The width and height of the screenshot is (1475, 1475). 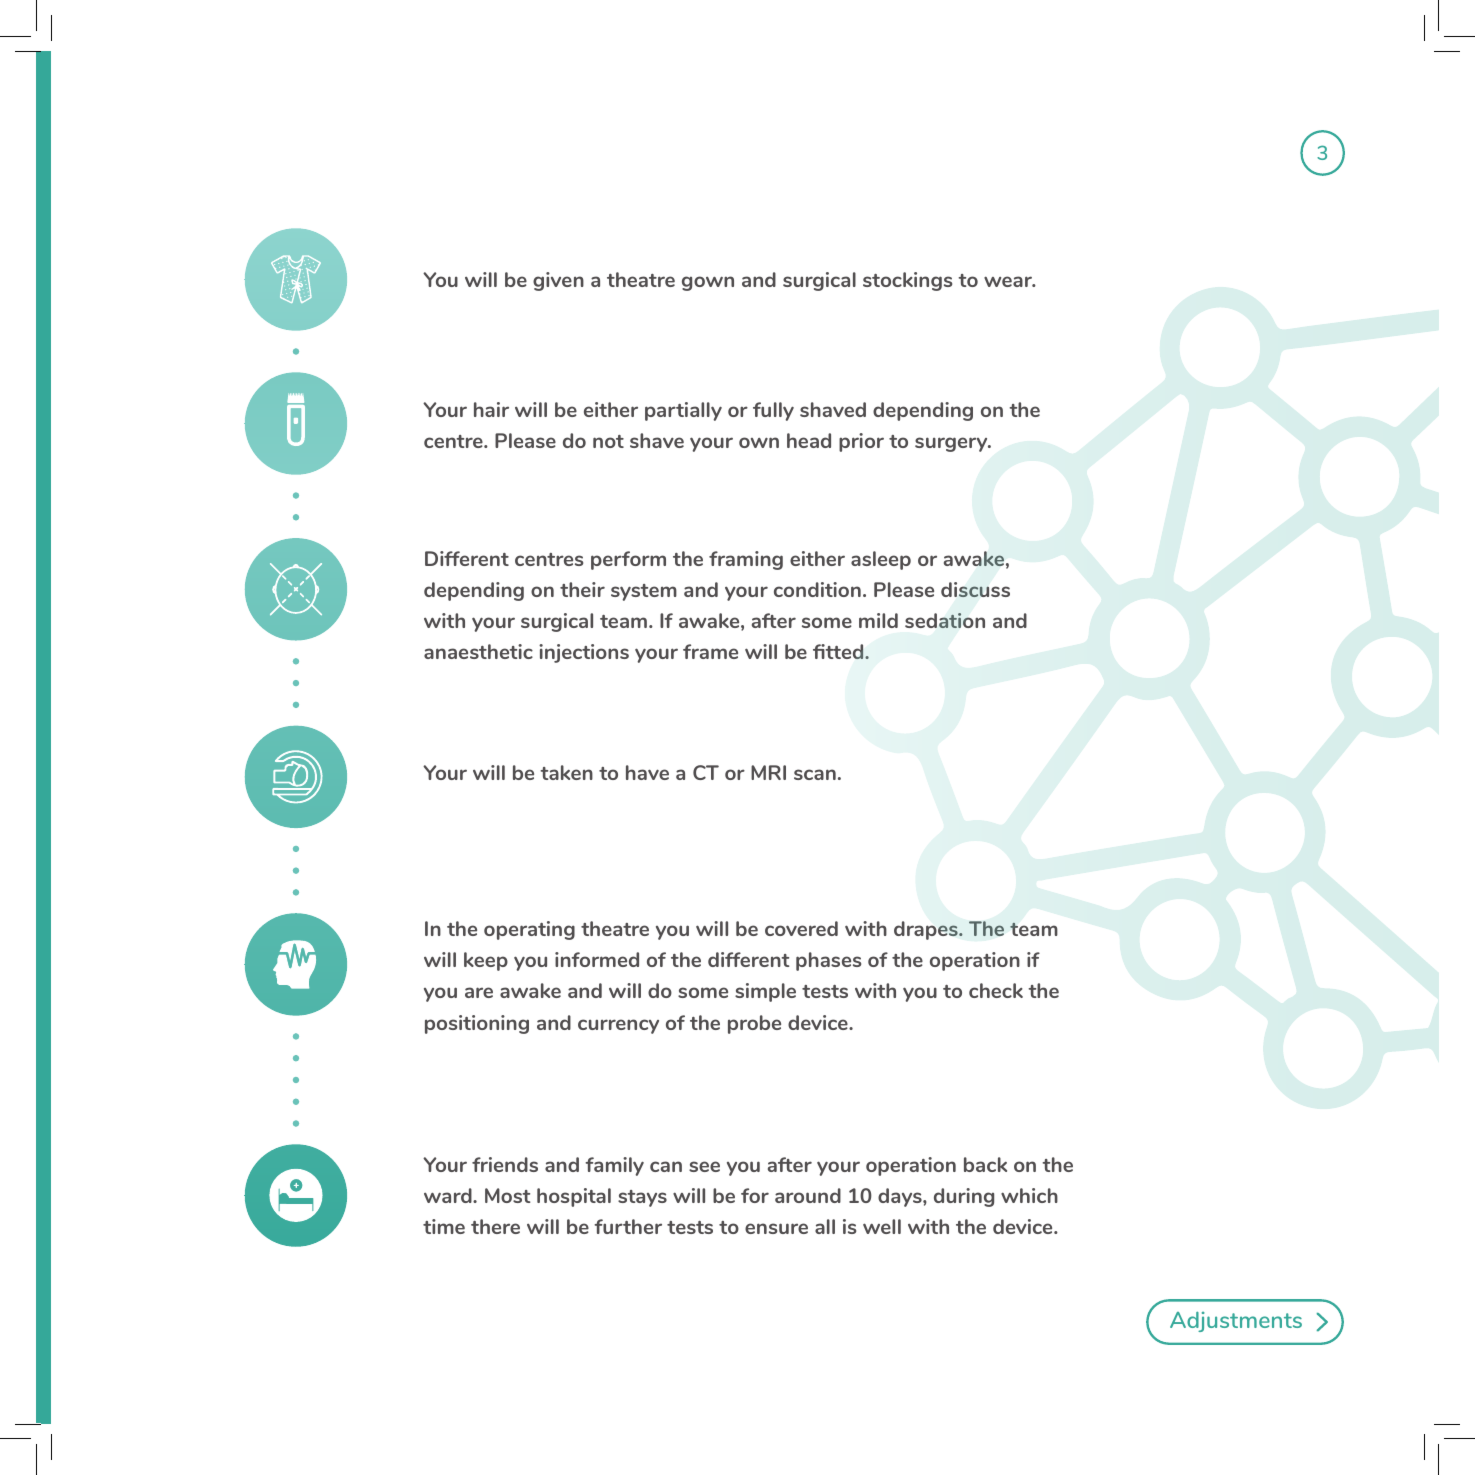 What do you see at coordinates (558, 281) in the screenshot?
I see `given` at bounding box center [558, 281].
